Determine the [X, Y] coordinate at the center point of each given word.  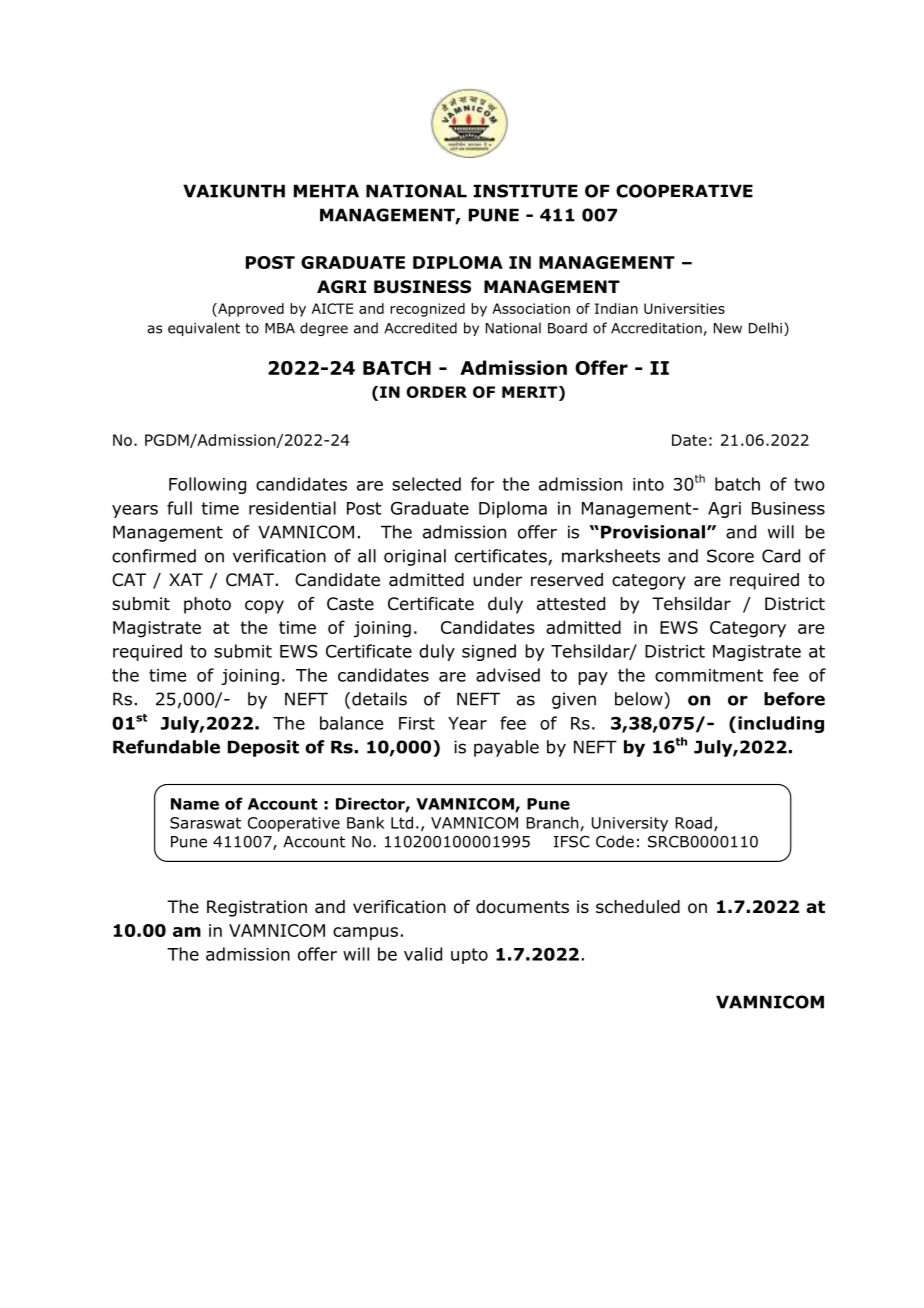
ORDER [437, 392]
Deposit [263, 748]
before [794, 699]
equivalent [204, 329]
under [497, 580]
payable [506, 748]
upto [469, 956]
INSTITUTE [525, 191]
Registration [257, 908]
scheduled [638, 907]
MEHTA [326, 191]
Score [730, 556]
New [728, 328]
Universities [684, 308]
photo [207, 605]
